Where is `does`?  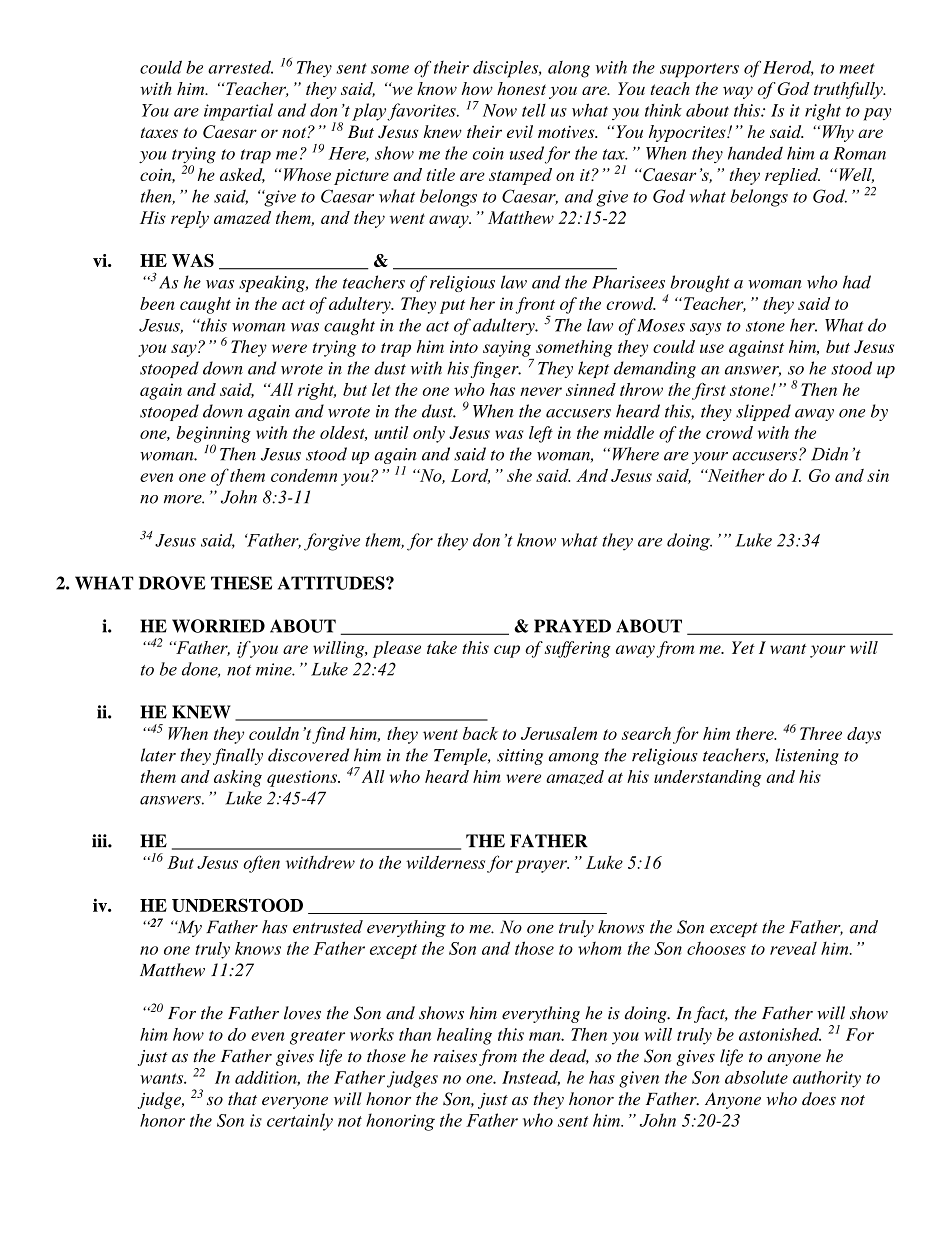
does is located at coordinates (819, 1099).
